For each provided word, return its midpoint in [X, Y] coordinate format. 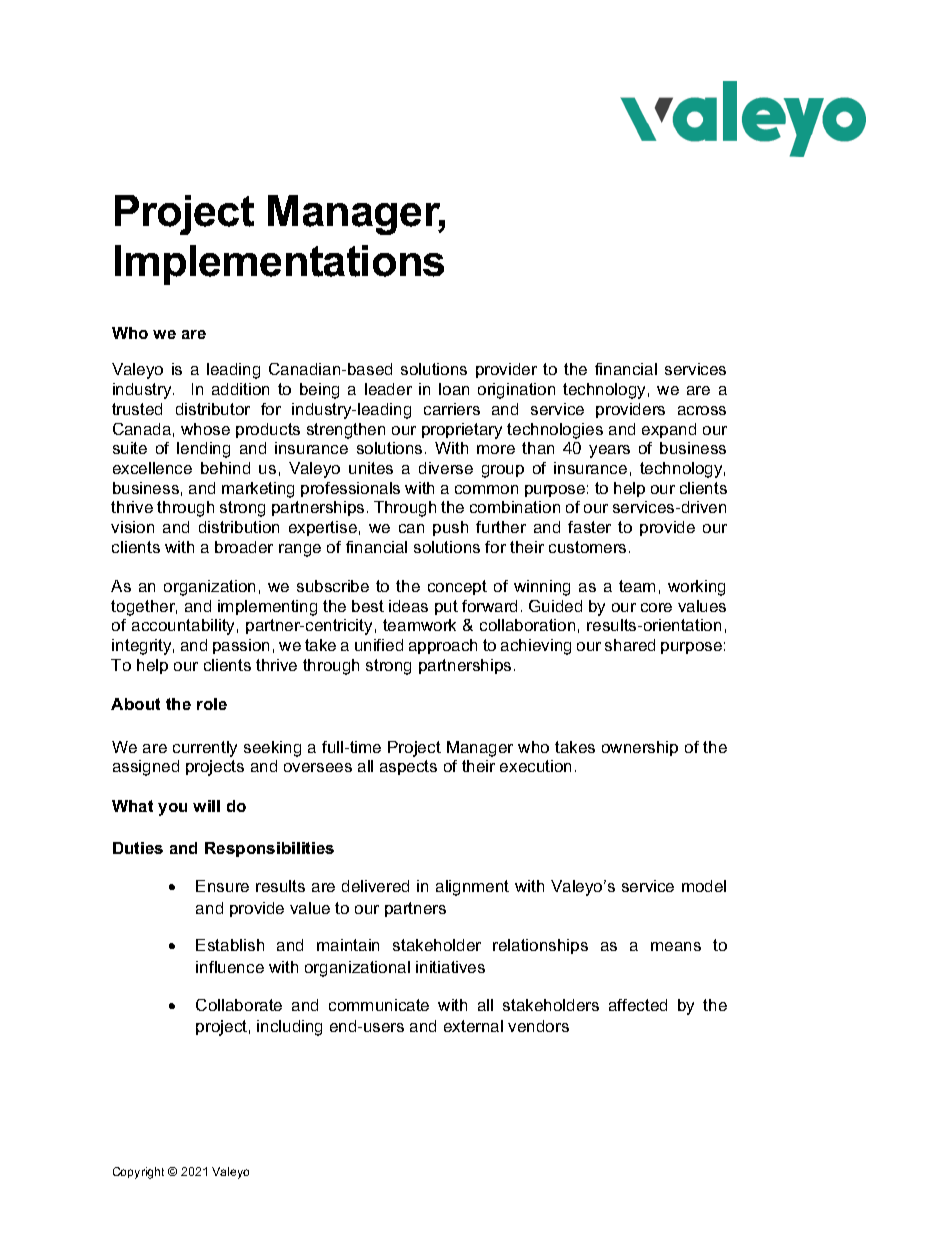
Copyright [138, 1173]
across [702, 410]
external [473, 1026]
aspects [408, 767]
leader [388, 389]
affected [638, 1005]
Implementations [279, 265]
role [212, 704]
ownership [640, 748]
